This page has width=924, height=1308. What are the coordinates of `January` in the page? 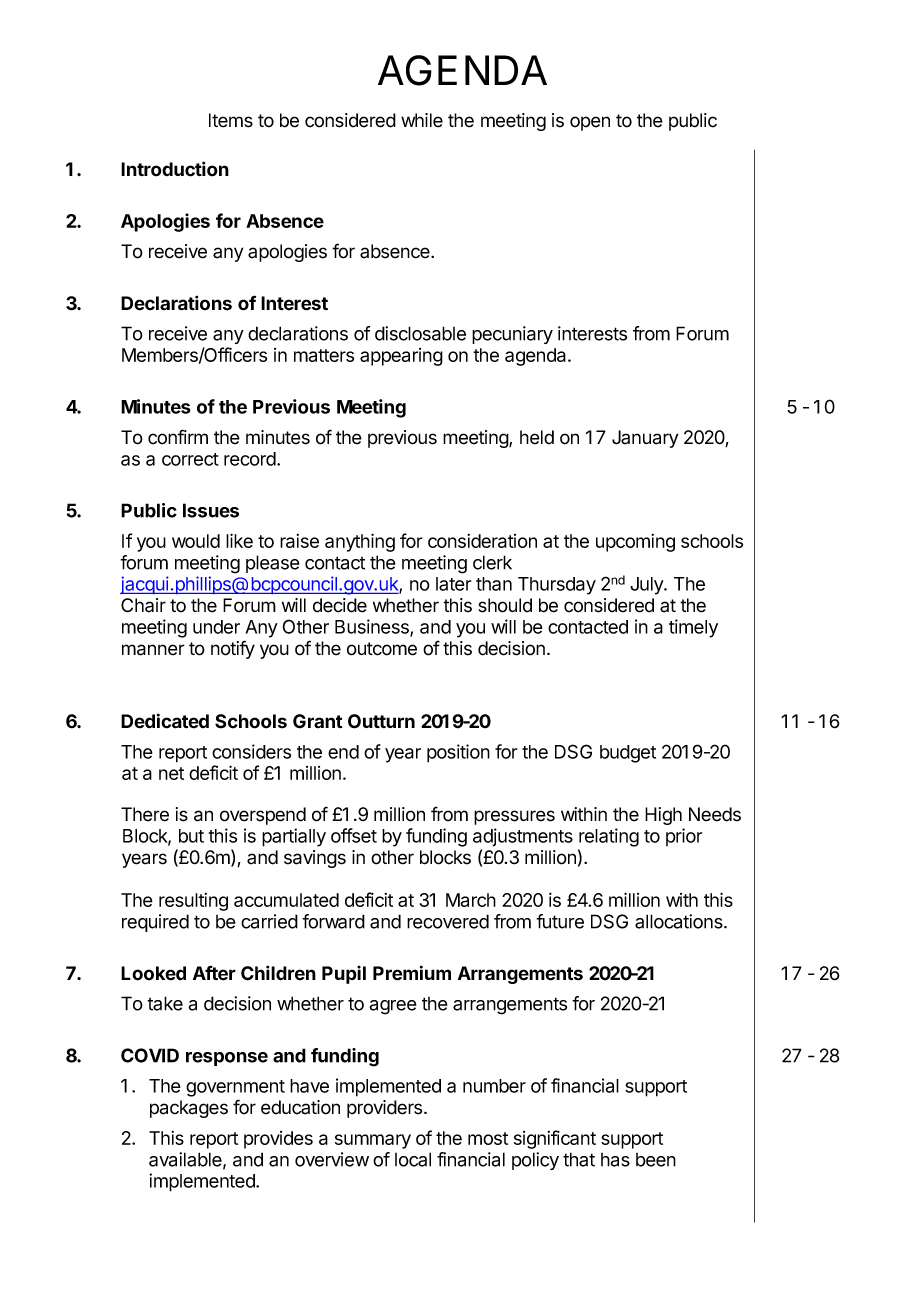 It's located at (645, 439).
